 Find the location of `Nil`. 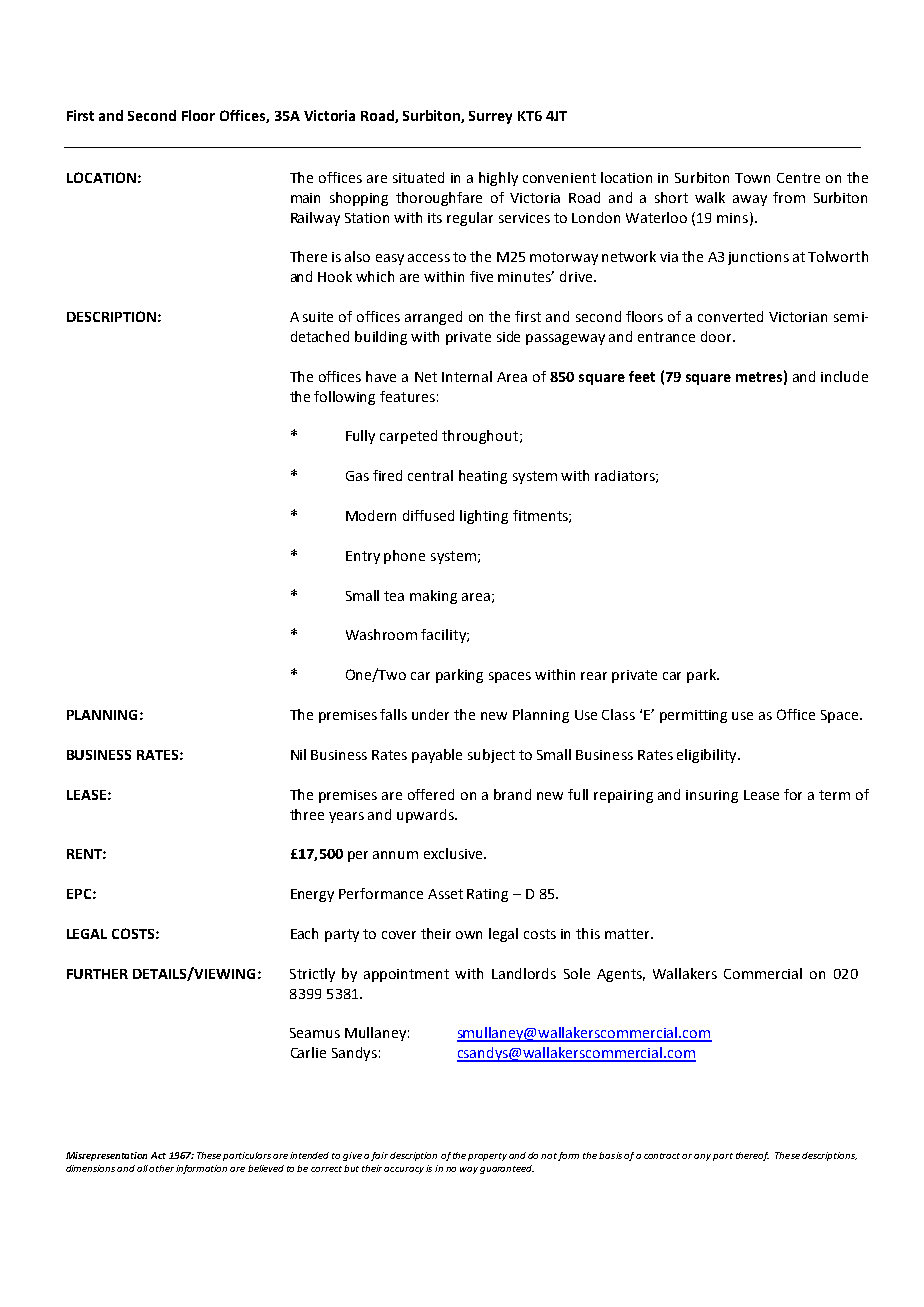

Nil is located at coordinates (298, 754).
